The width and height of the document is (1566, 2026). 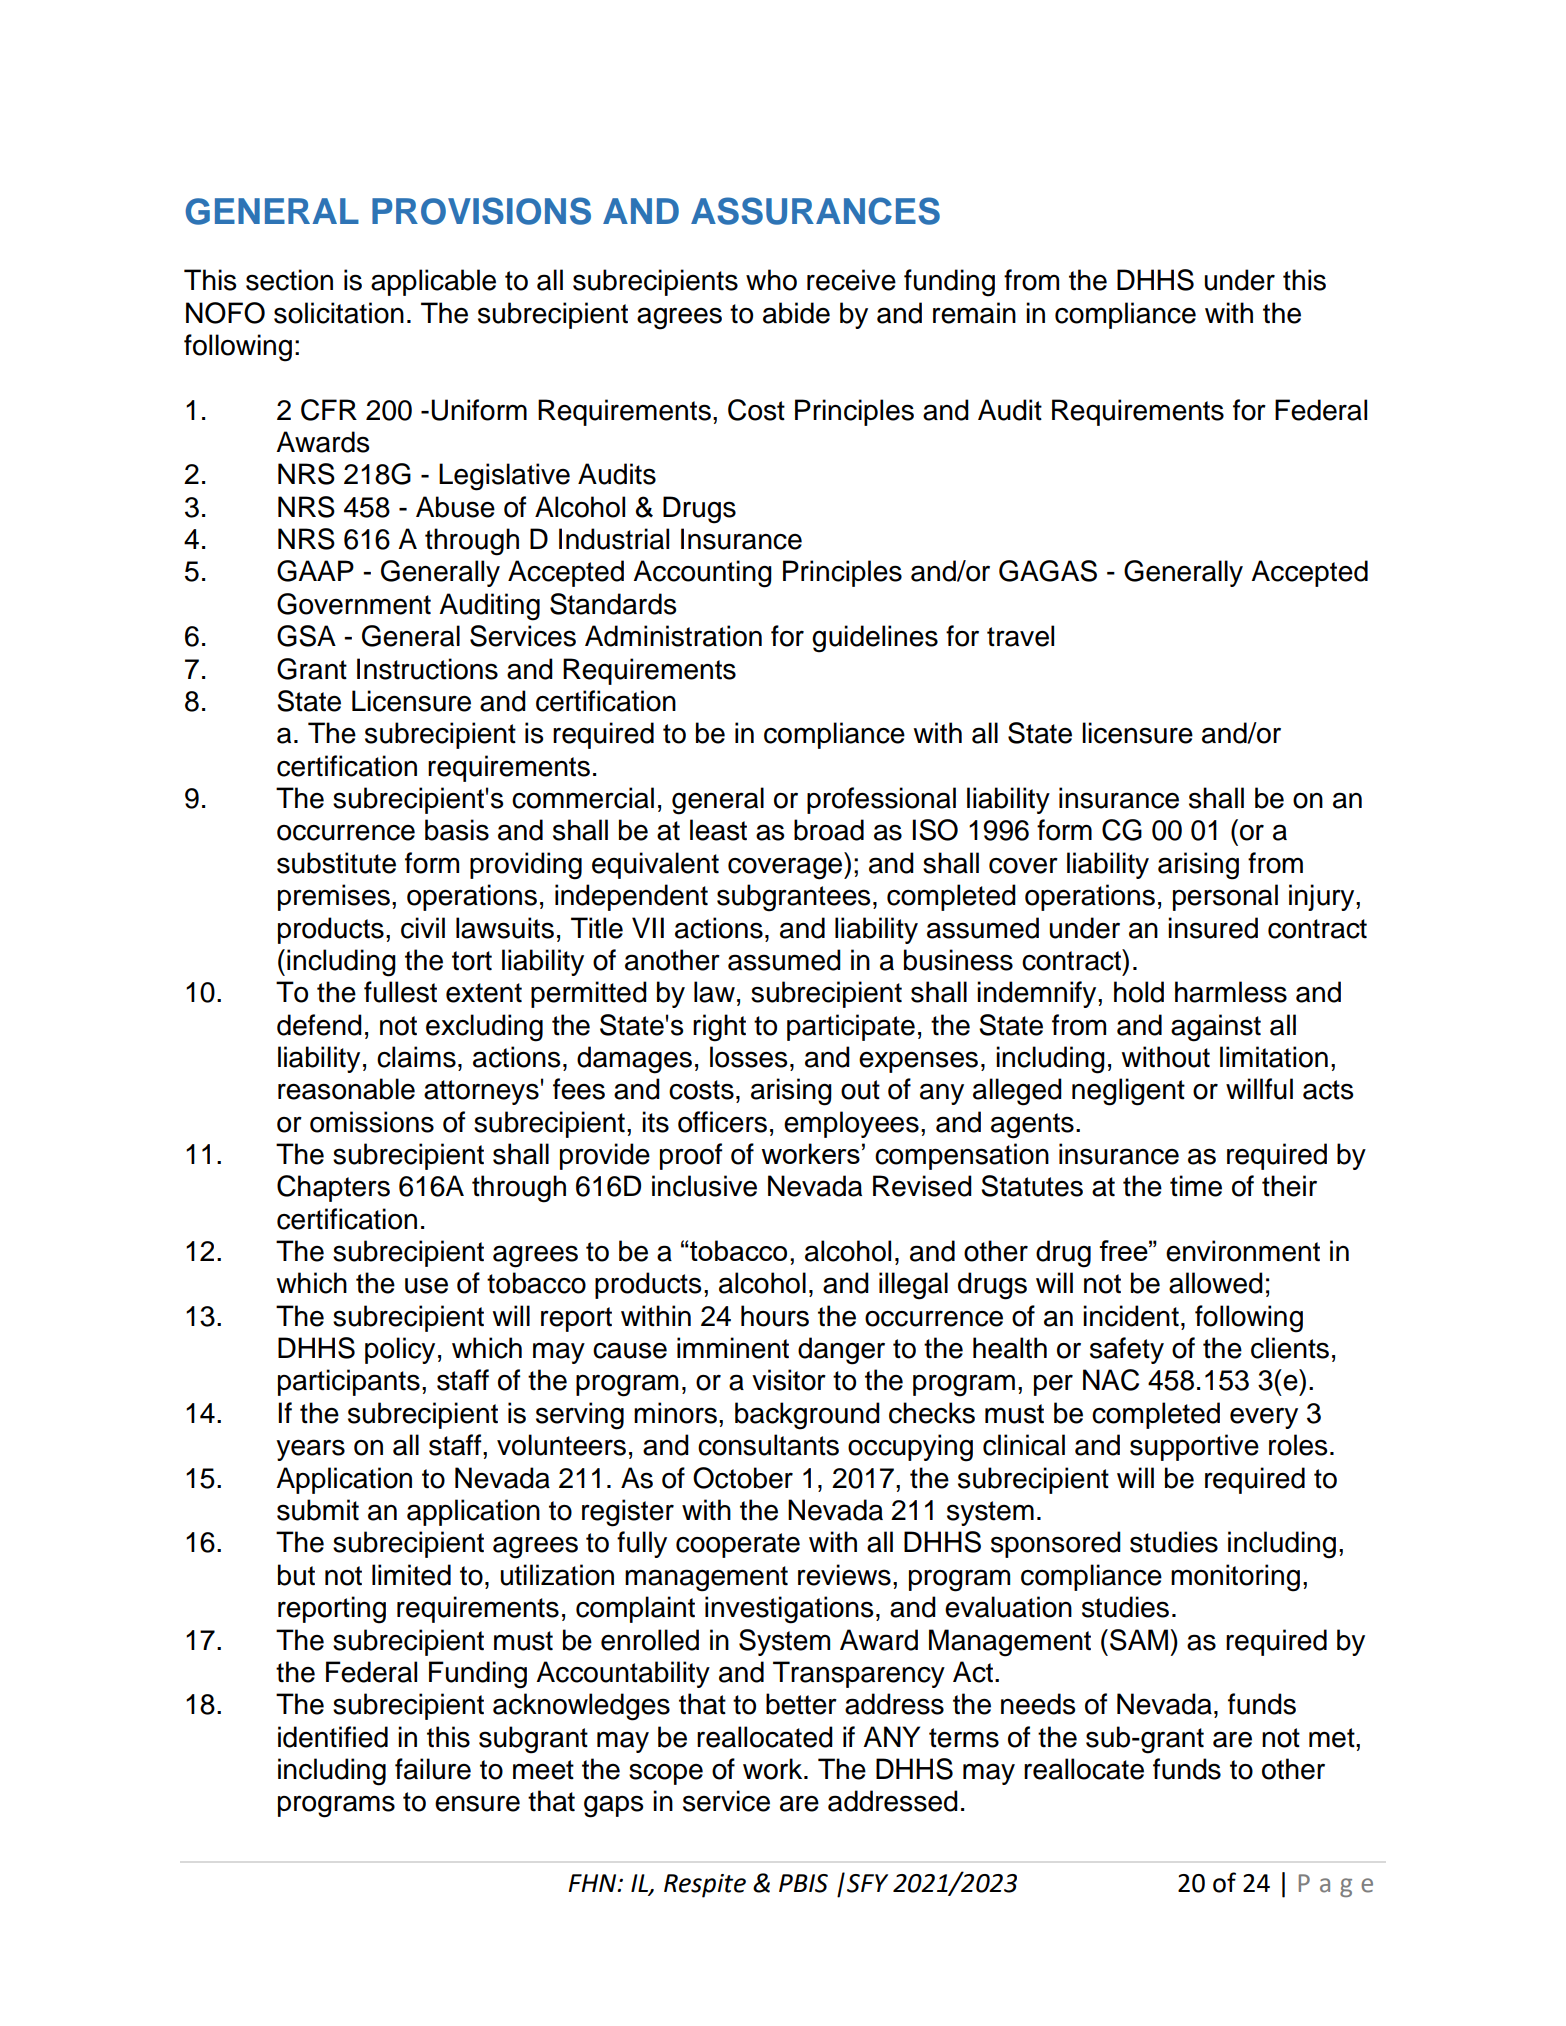 I want to click on personal, so click(x=1225, y=897).
